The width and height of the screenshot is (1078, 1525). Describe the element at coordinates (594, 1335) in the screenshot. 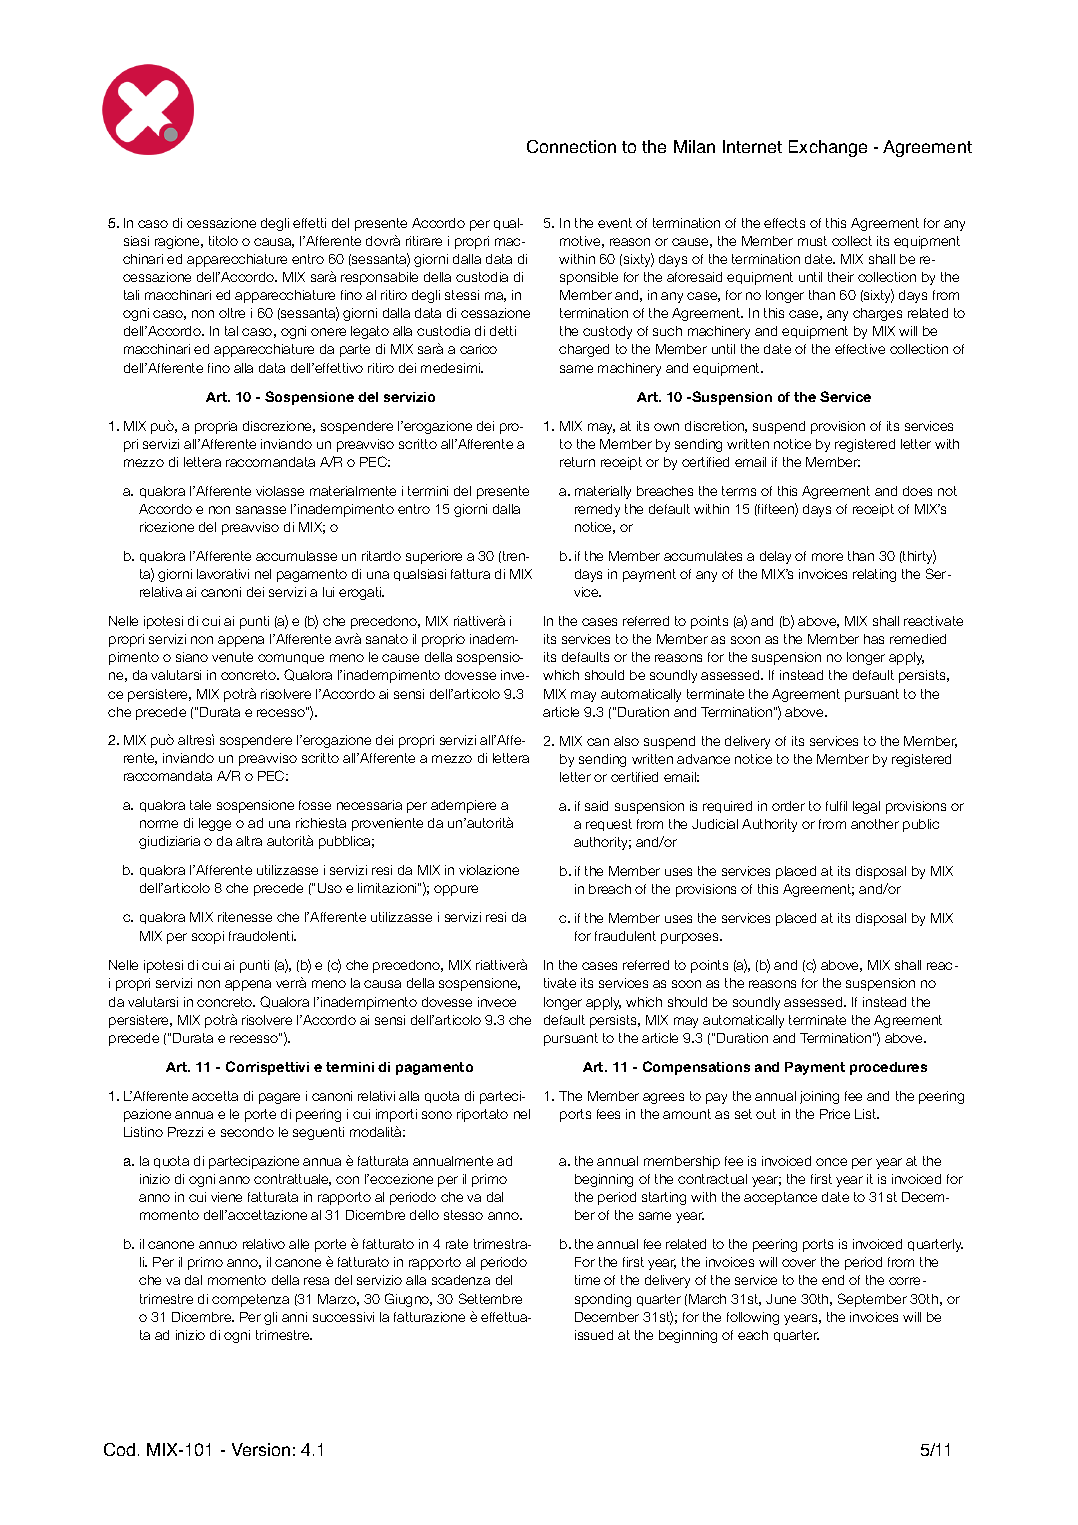

I see `issued` at that location.
